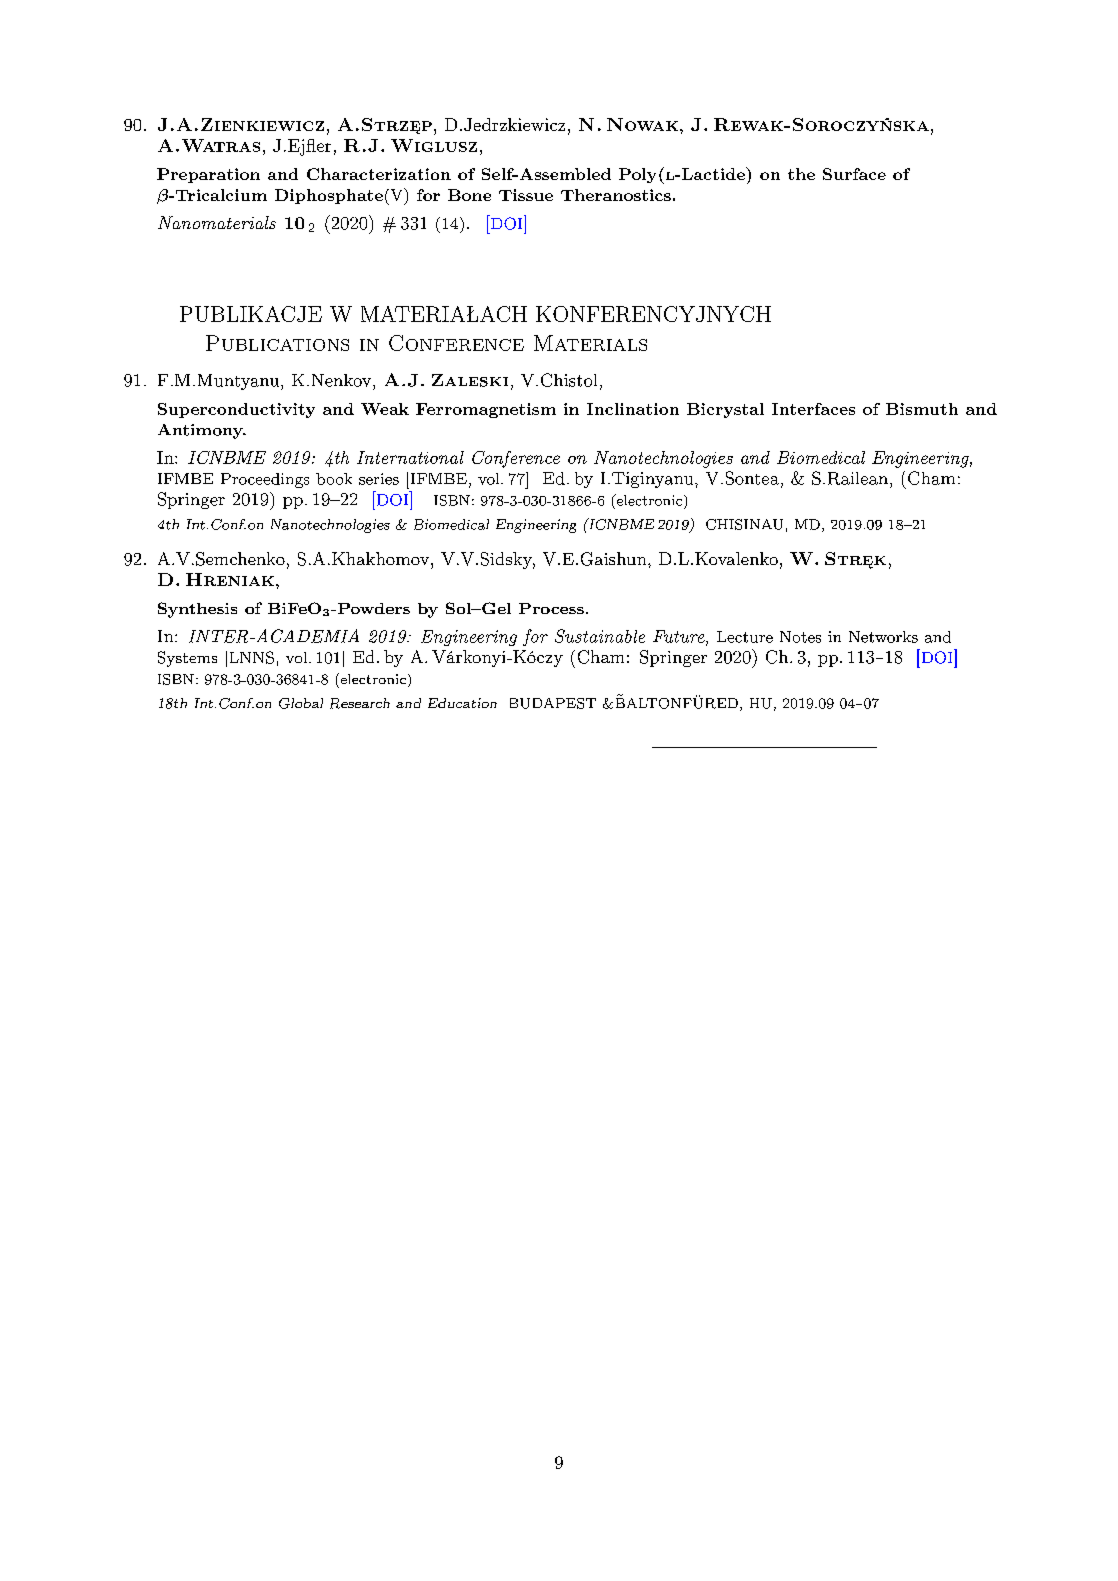 The height and width of the screenshot is (1581, 1118). I want to click on Preparation, so click(208, 175).
